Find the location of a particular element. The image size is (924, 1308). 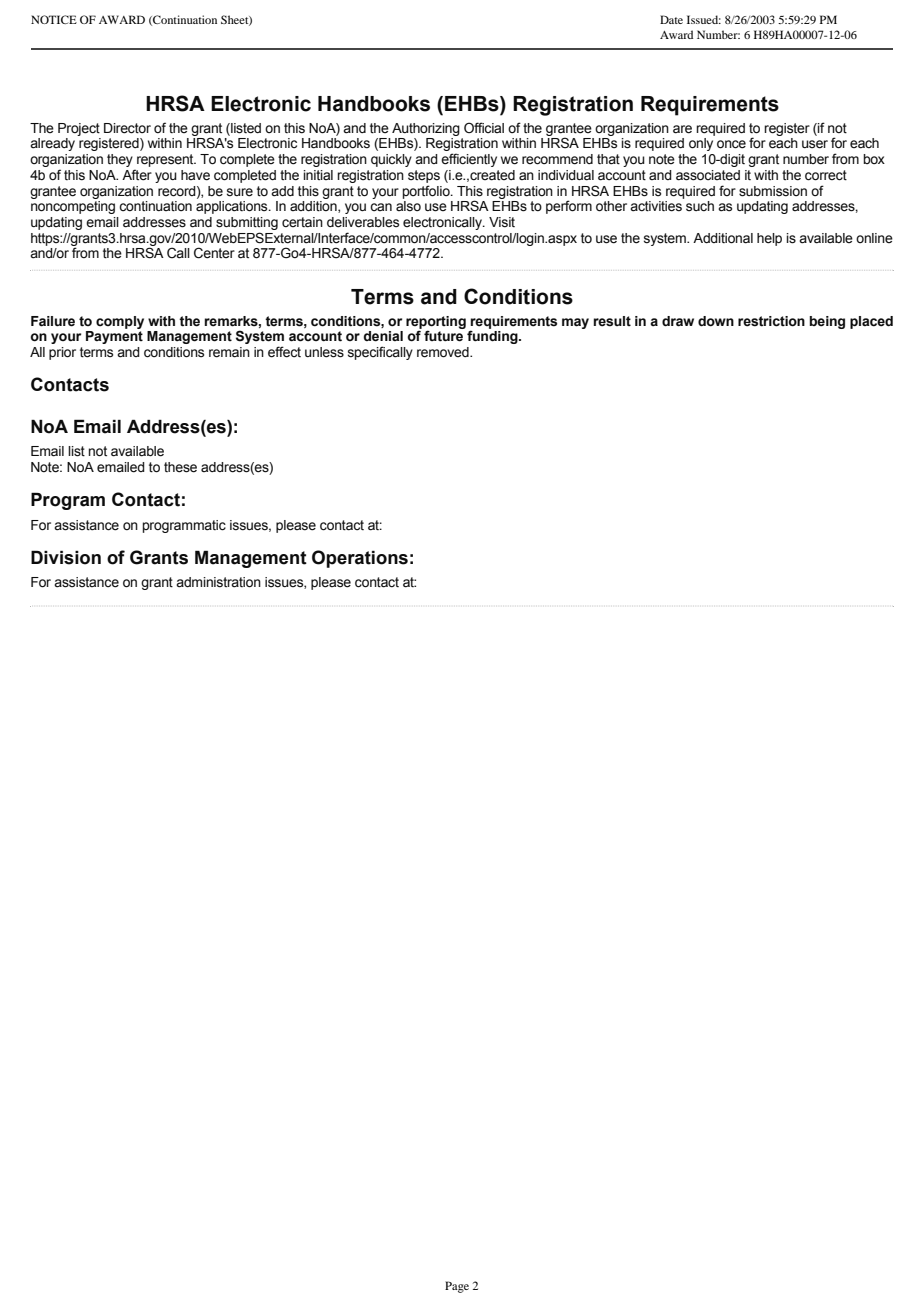

Director is located at coordinates (127, 128).
